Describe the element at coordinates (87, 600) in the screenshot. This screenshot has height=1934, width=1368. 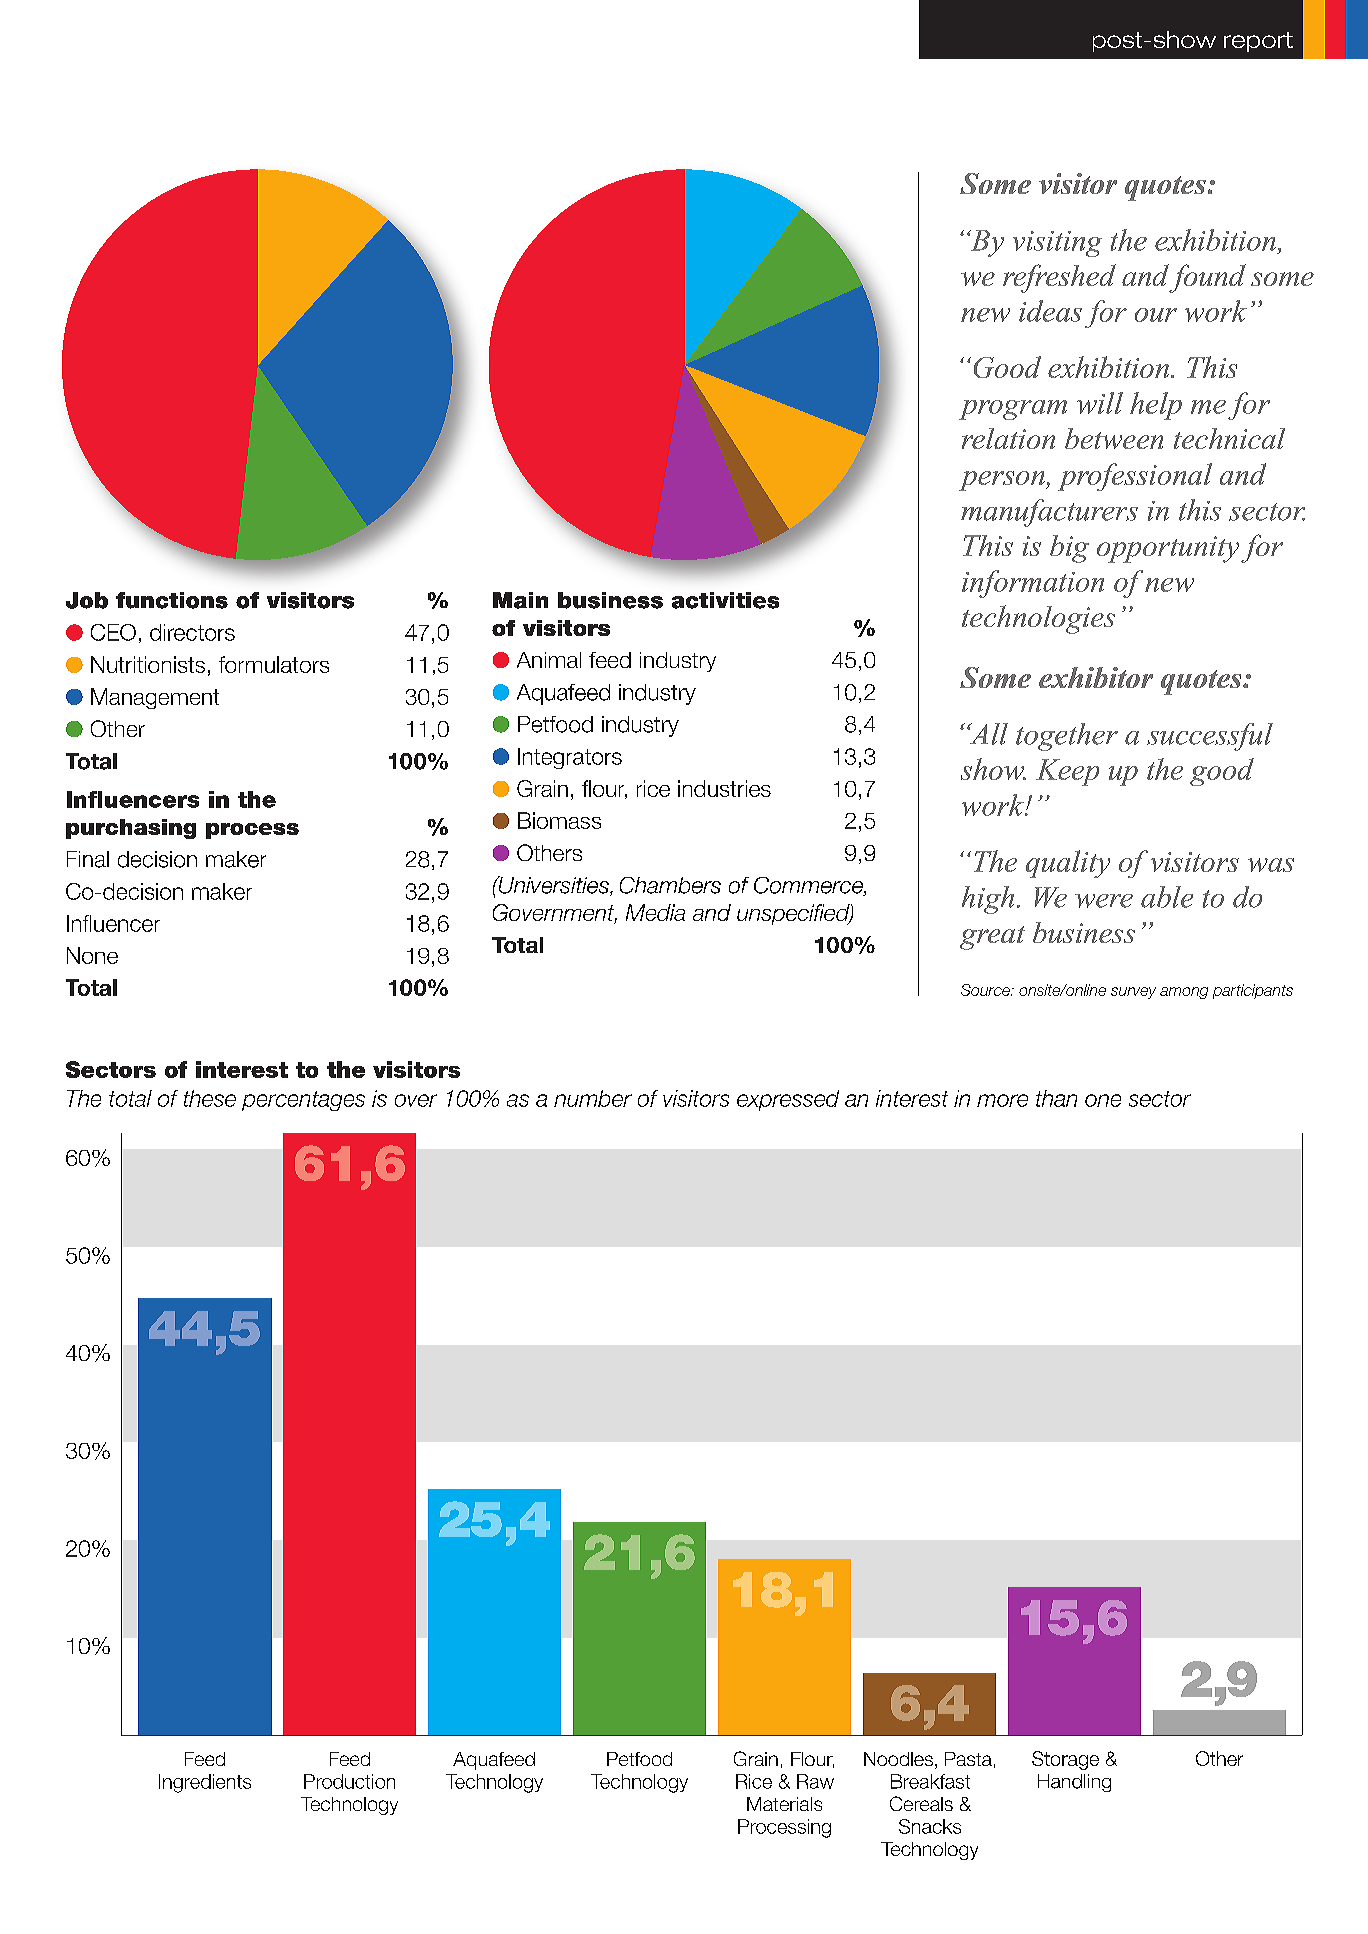
I see `Job` at that location.
